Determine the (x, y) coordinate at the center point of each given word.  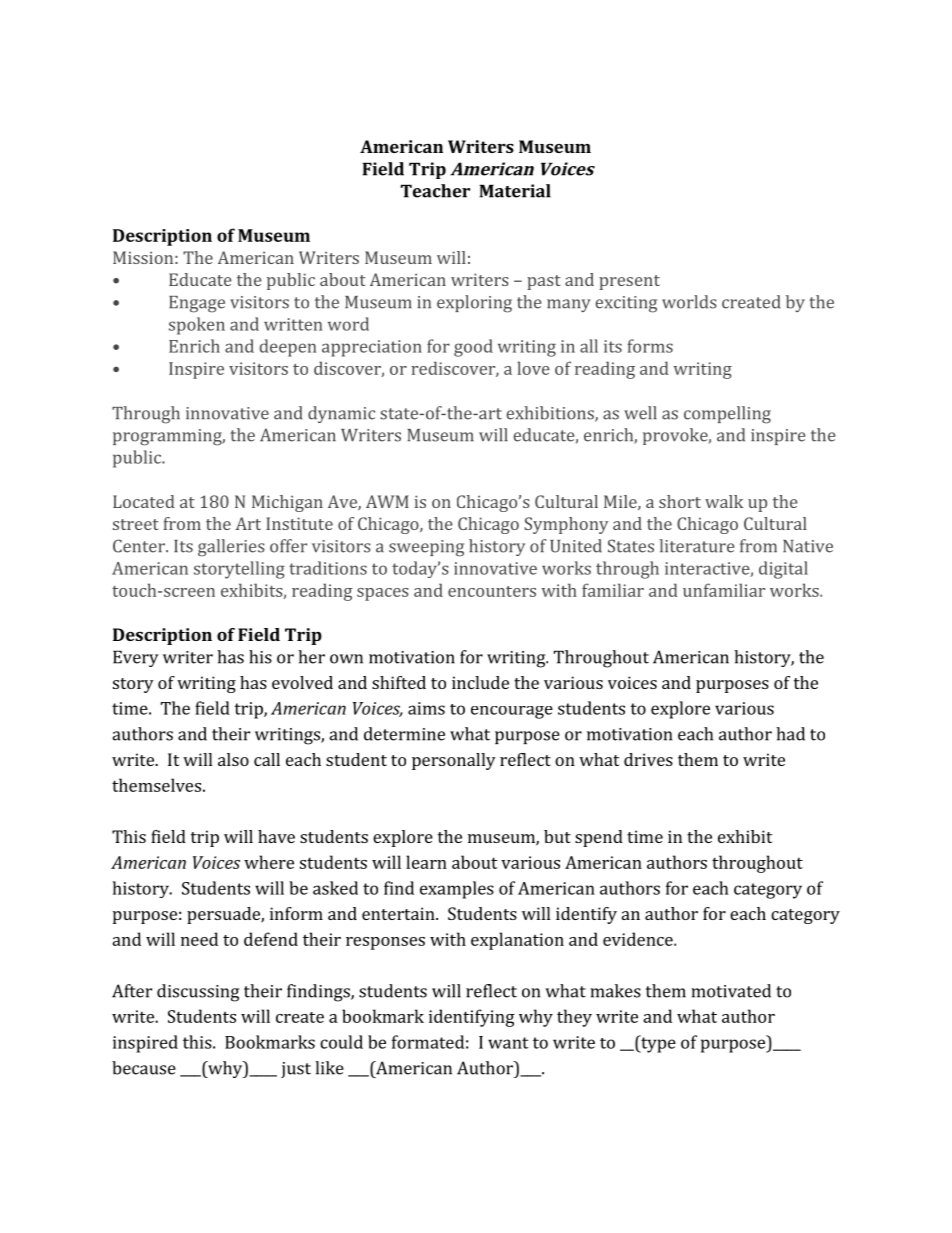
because (144, 1068)
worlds (689, 302)
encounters (492, 591)
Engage (197, 304)
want (508, 1043)
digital (783, 570)
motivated (731, 991)
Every (136, 658)
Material (515, 191)
